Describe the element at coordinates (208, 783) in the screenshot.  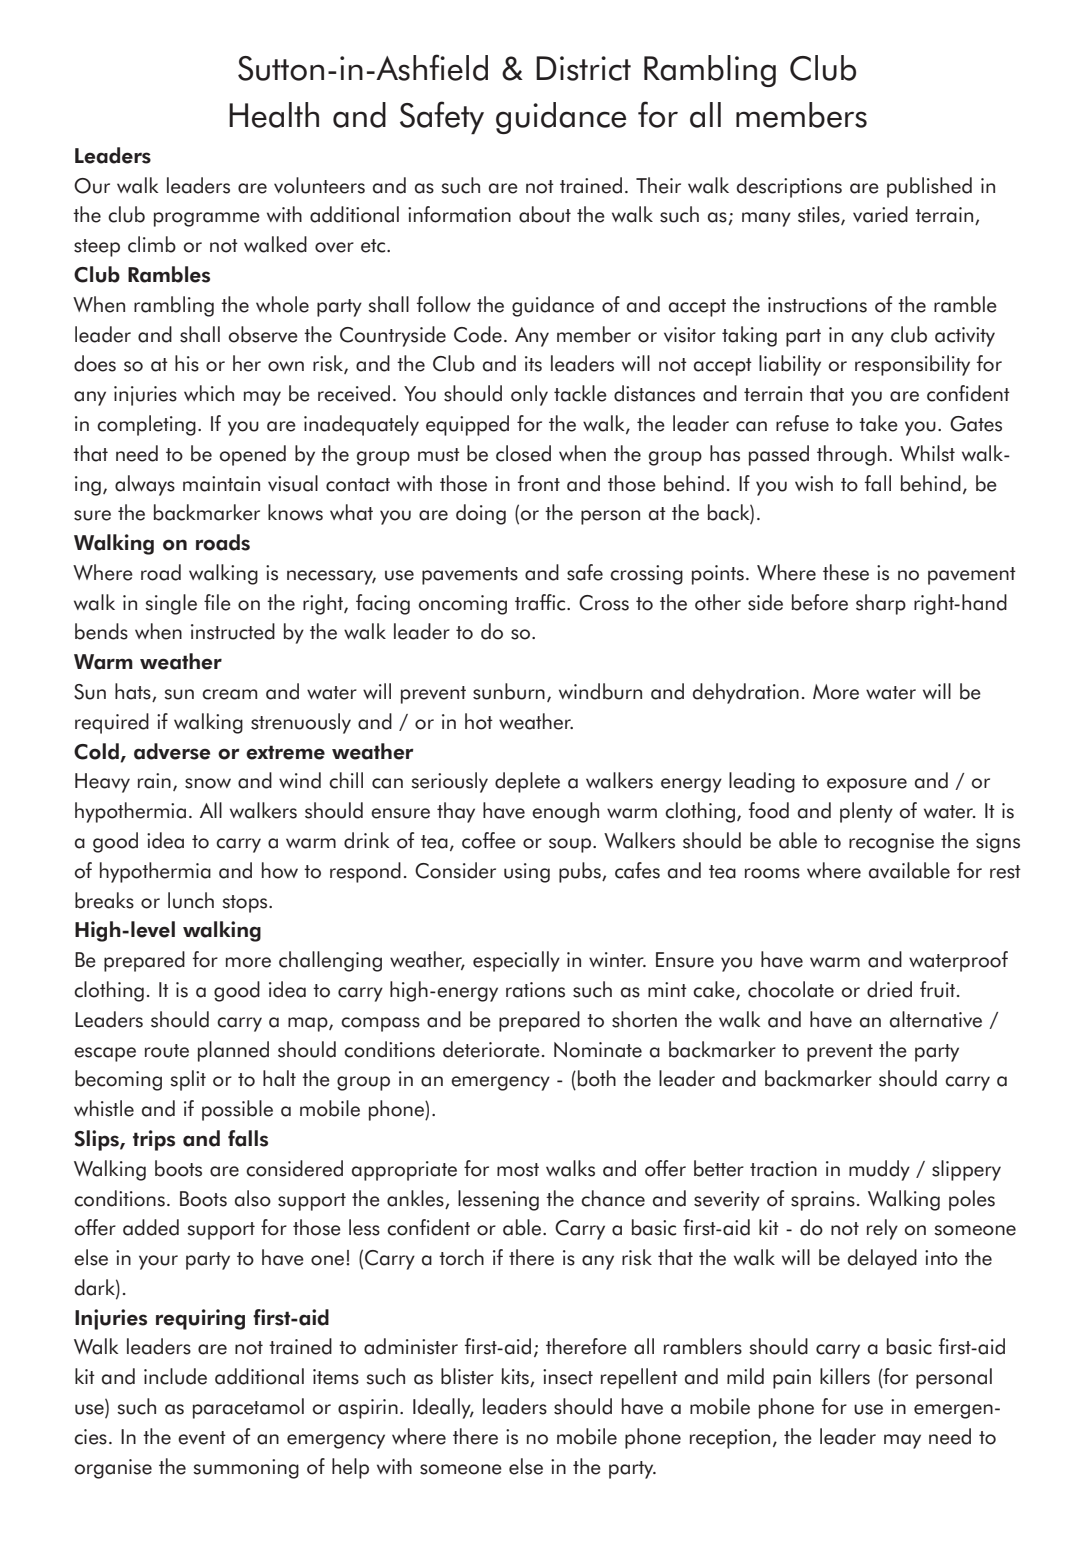
I see `snow` at that location.
